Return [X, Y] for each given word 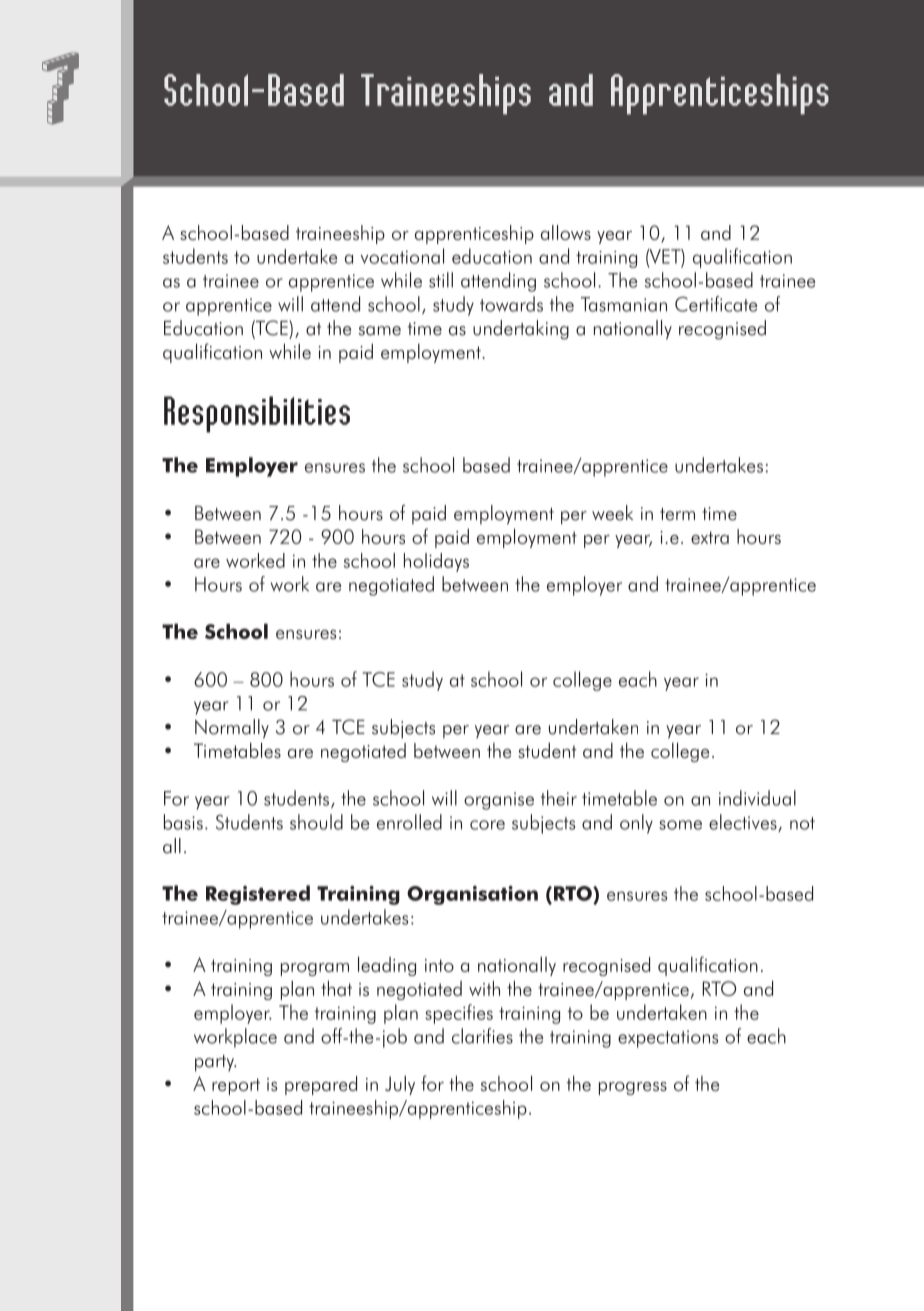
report [236, 1086]
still [441, 280]
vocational [402, 256]
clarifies [482, 1036]
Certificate [716, 304]
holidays [436, 562]
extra [710, 537]
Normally [232, 729]
